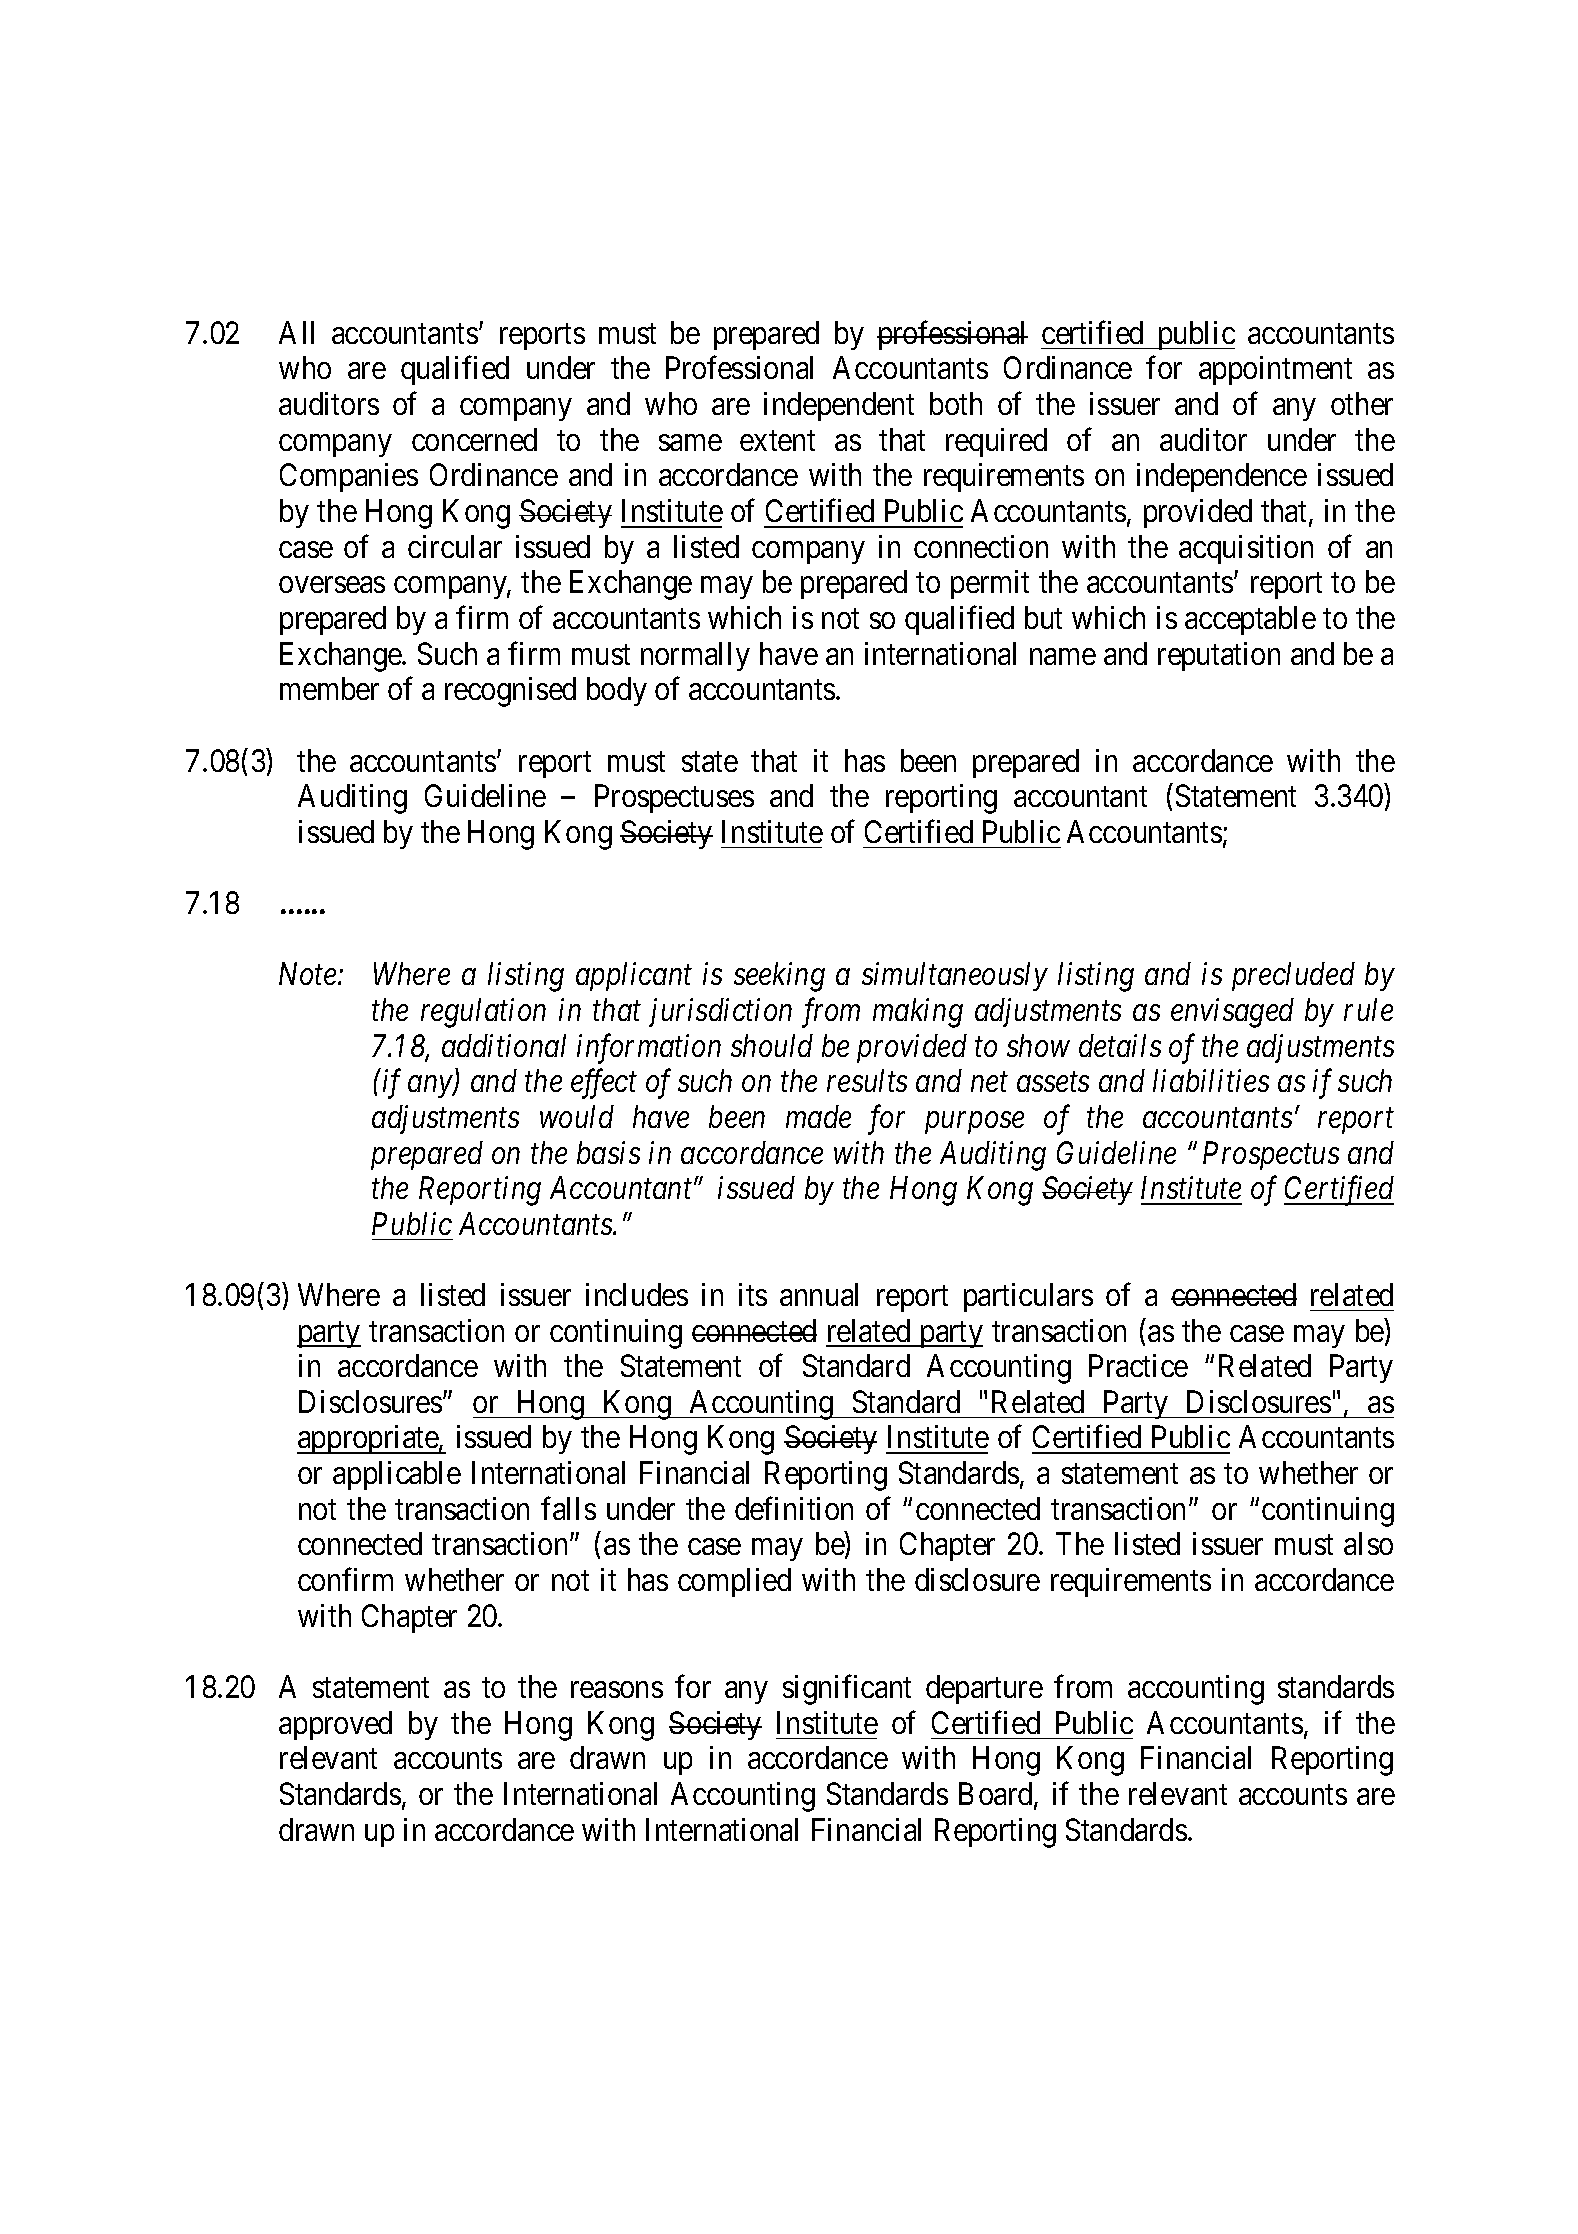 This screenshot has width=1578, height=2234. What do you see at coordinates (867, 1080) in the screenshot?
I see `results` at bounding box center [867, 1080].
